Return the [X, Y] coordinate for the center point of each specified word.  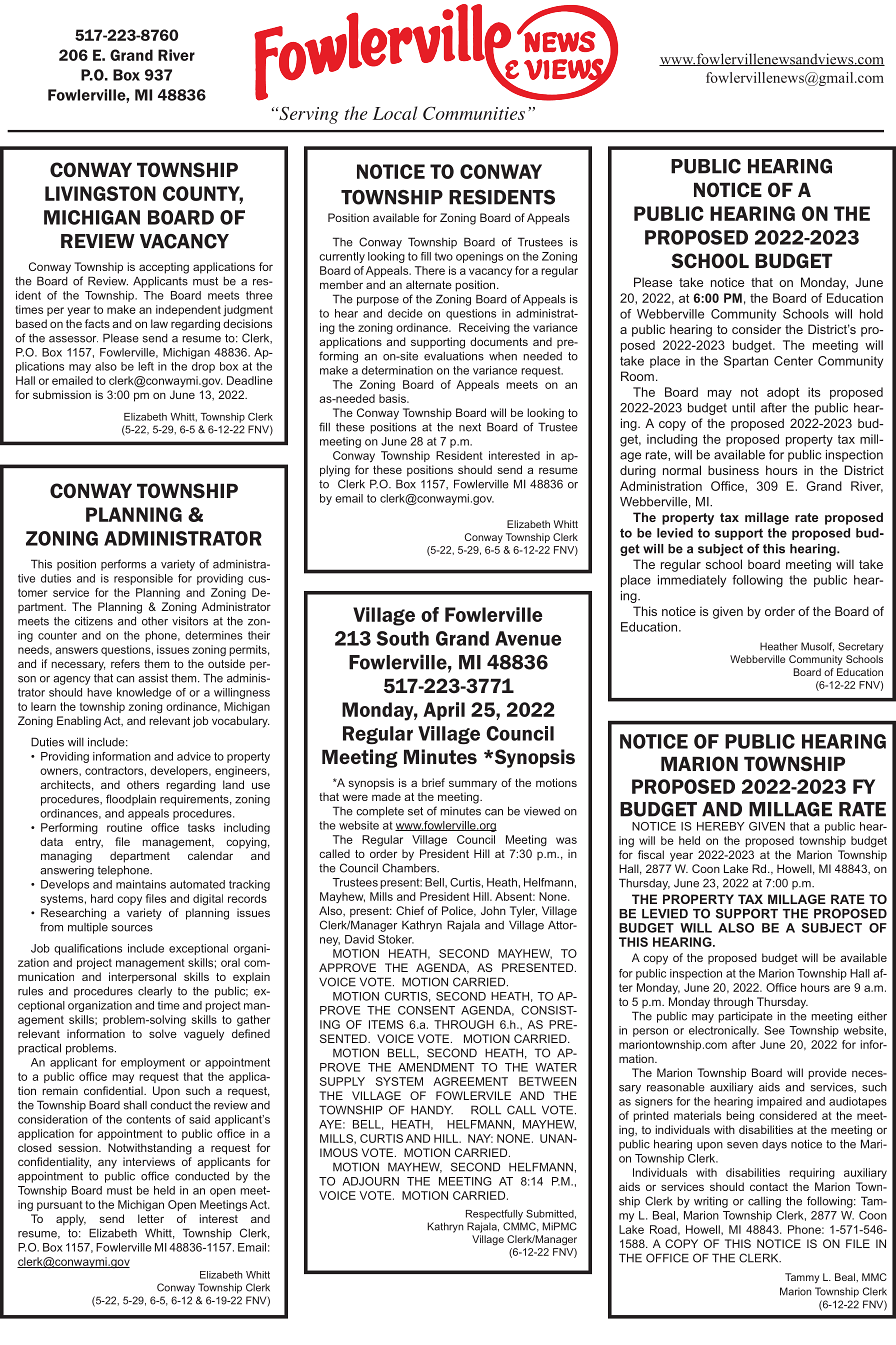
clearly [155, 992]
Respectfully [494, 1214]
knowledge [144, 693]
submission [62, 394]
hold [871, 314]
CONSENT [426, 1010]
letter [151, 1218]
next [470, 427]
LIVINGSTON [100, 193]
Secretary [860, 647]
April [444, 711]
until [743, 408]
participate [745, 1017]
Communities [474, 113]
